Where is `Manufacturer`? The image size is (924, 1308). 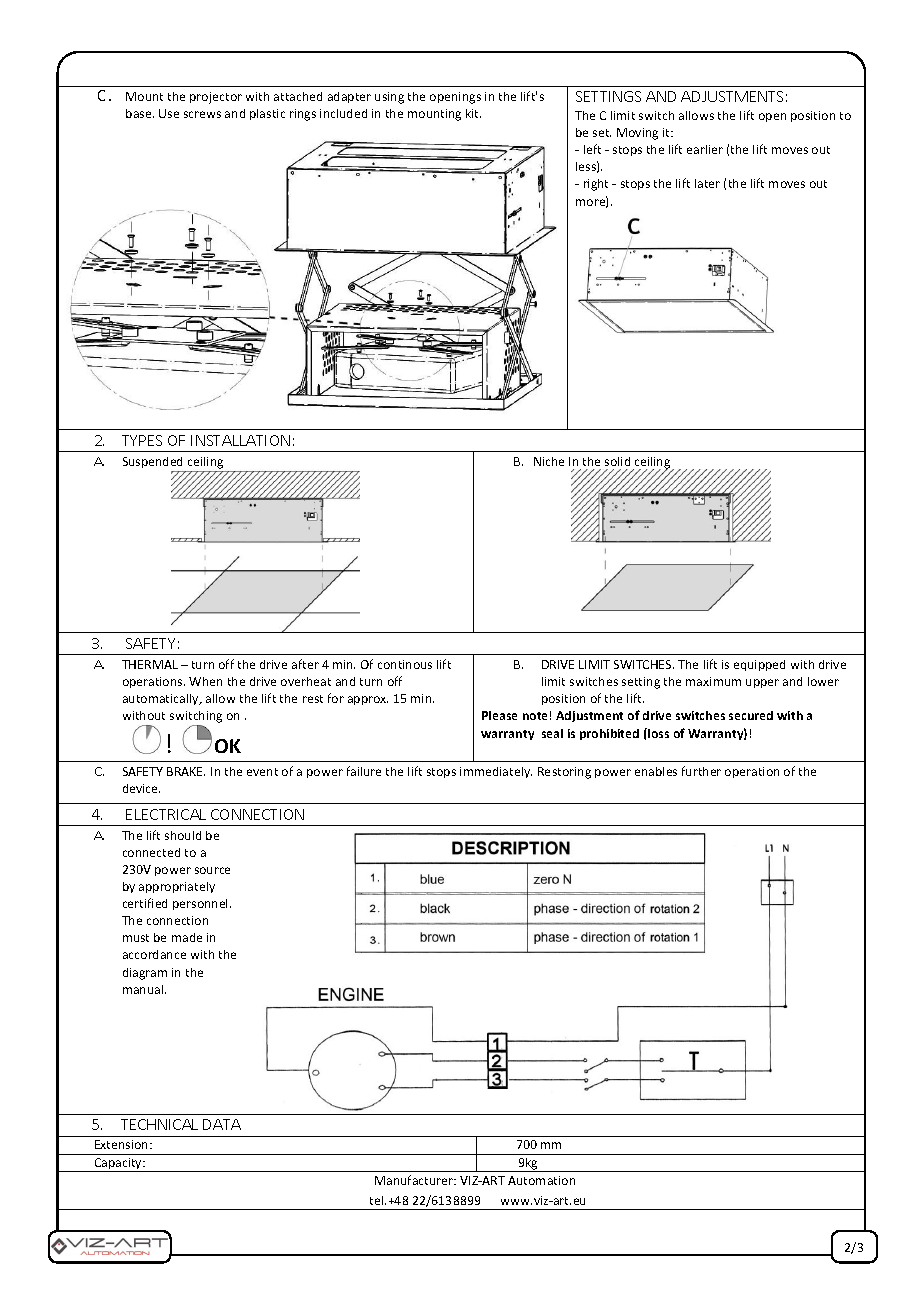 Manufacturer is located at coordinates (415, 1180).
